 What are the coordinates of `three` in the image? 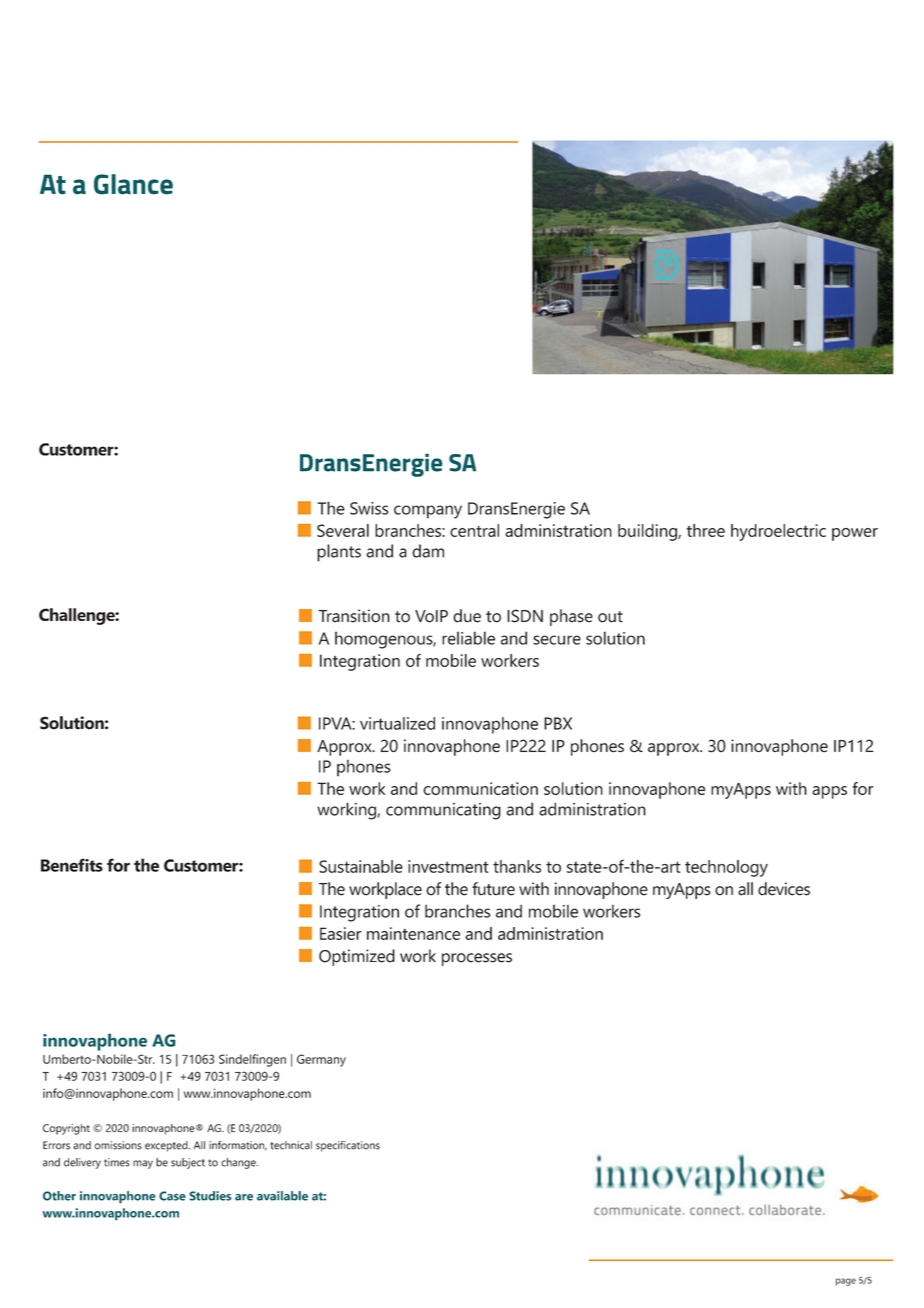 It's located at (706, 530).
